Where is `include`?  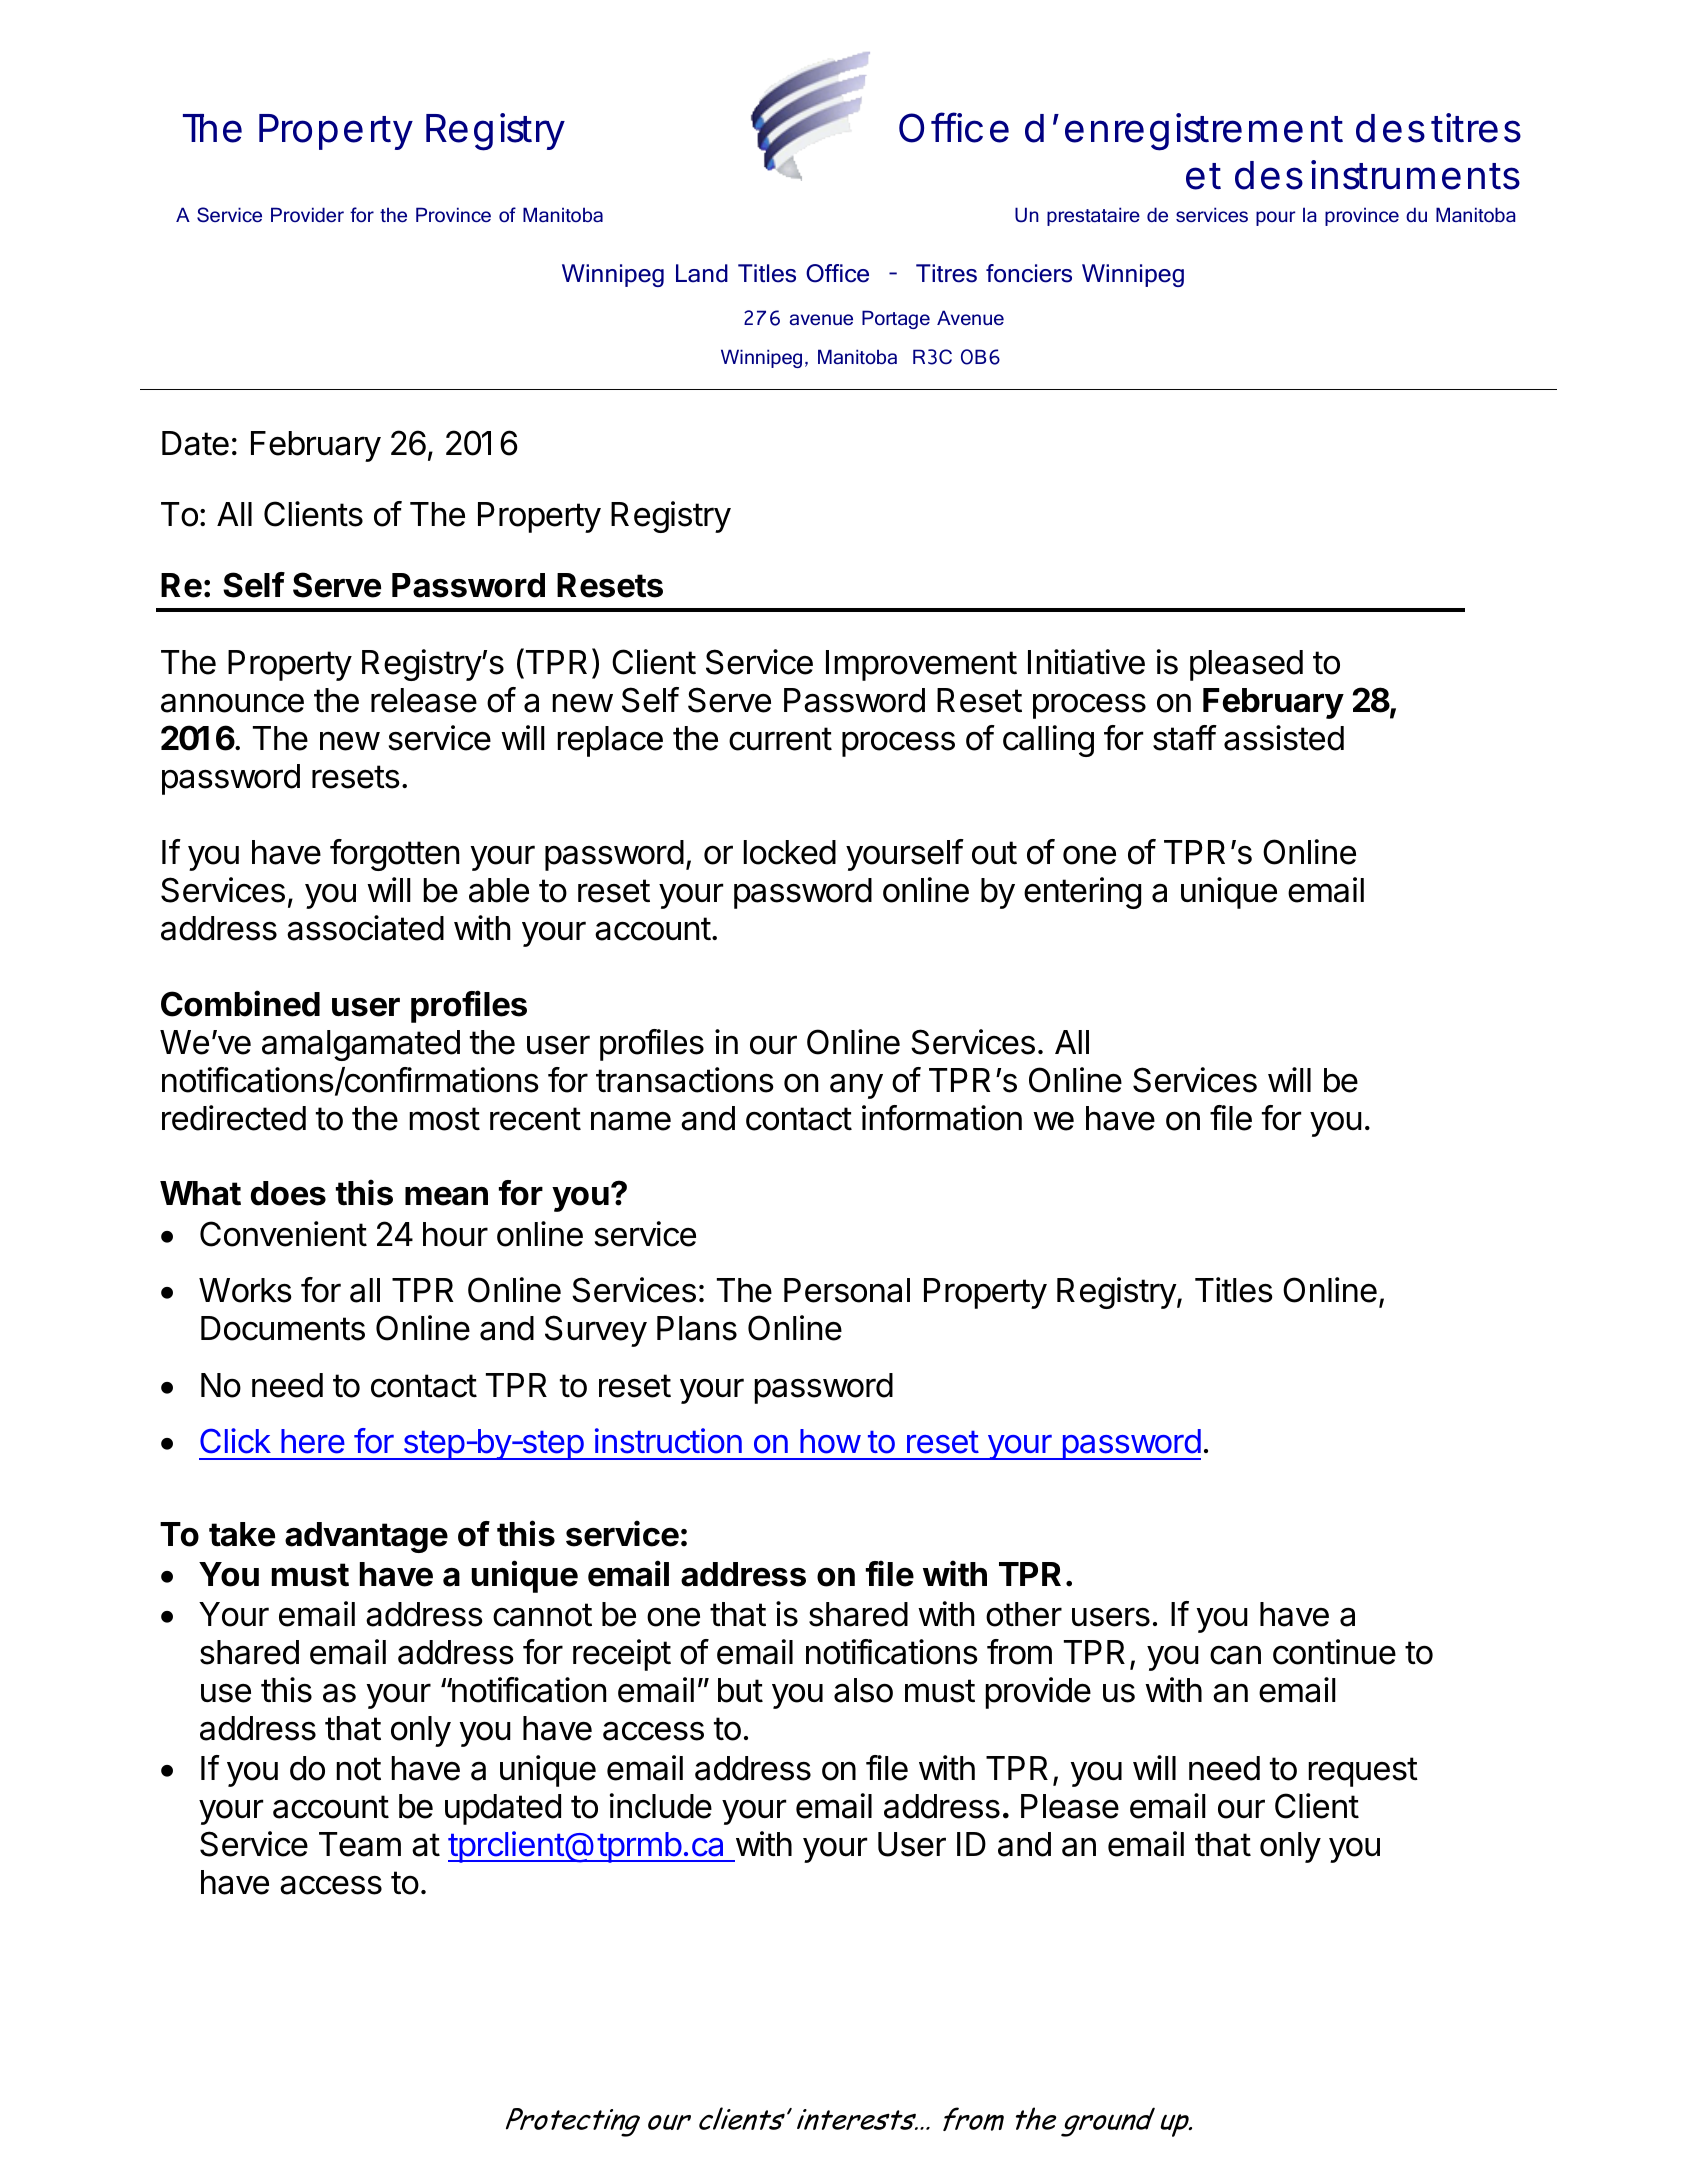 include is located at coordinates (661, 1806).
